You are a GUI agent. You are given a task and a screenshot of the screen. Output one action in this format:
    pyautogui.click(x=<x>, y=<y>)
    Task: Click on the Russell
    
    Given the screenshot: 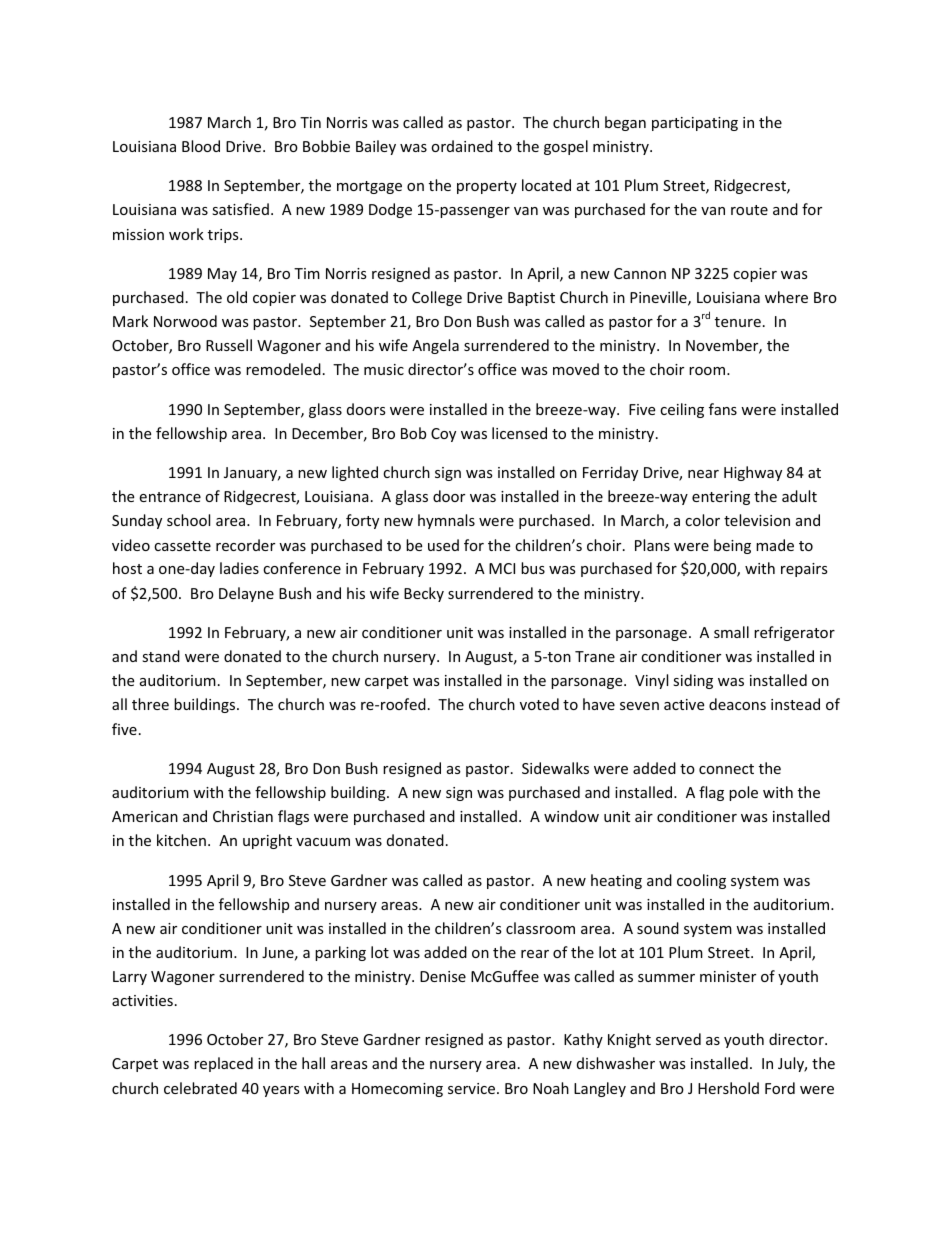 What is the action you would take?
    pyautogui.click(x=229, y=345)
